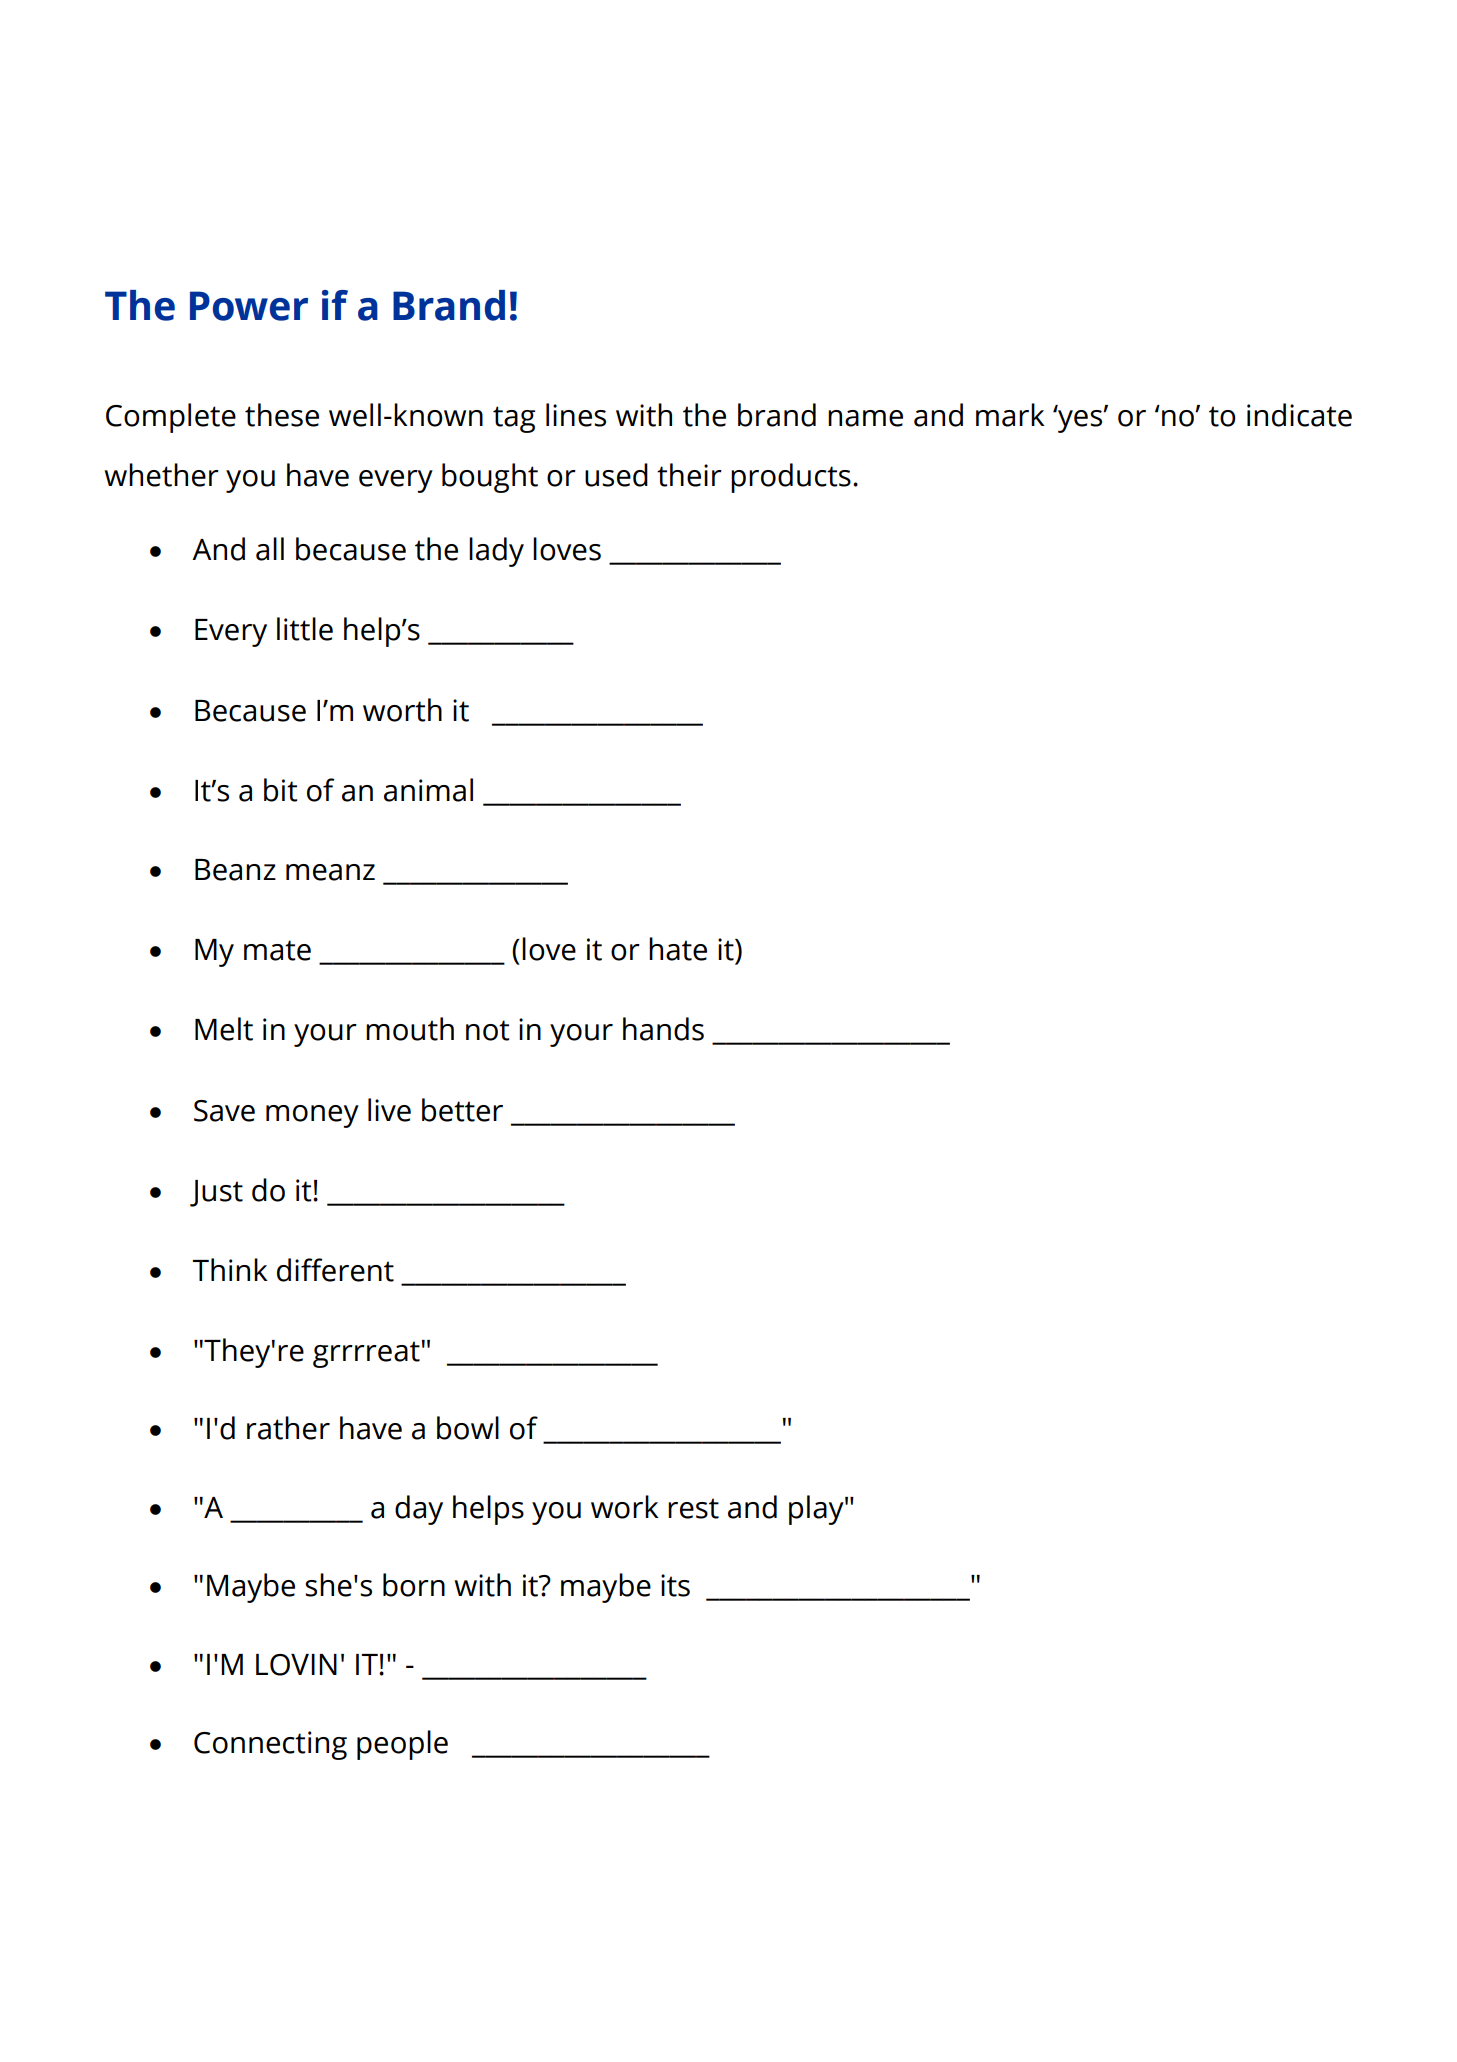  I want to click on little, so click(305, 629).
